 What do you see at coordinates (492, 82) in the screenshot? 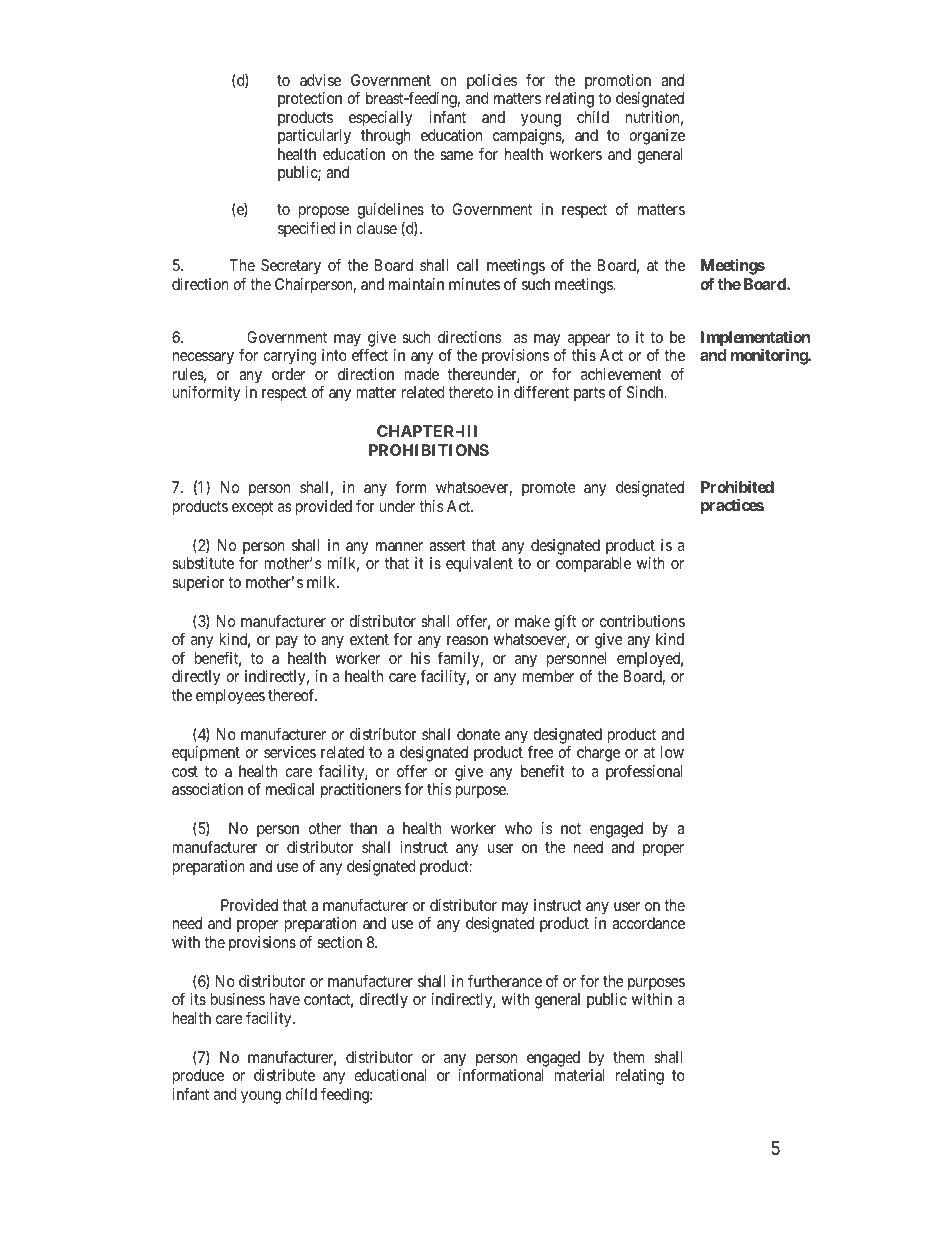
I see `policies` at bounding box center [492, 82].
